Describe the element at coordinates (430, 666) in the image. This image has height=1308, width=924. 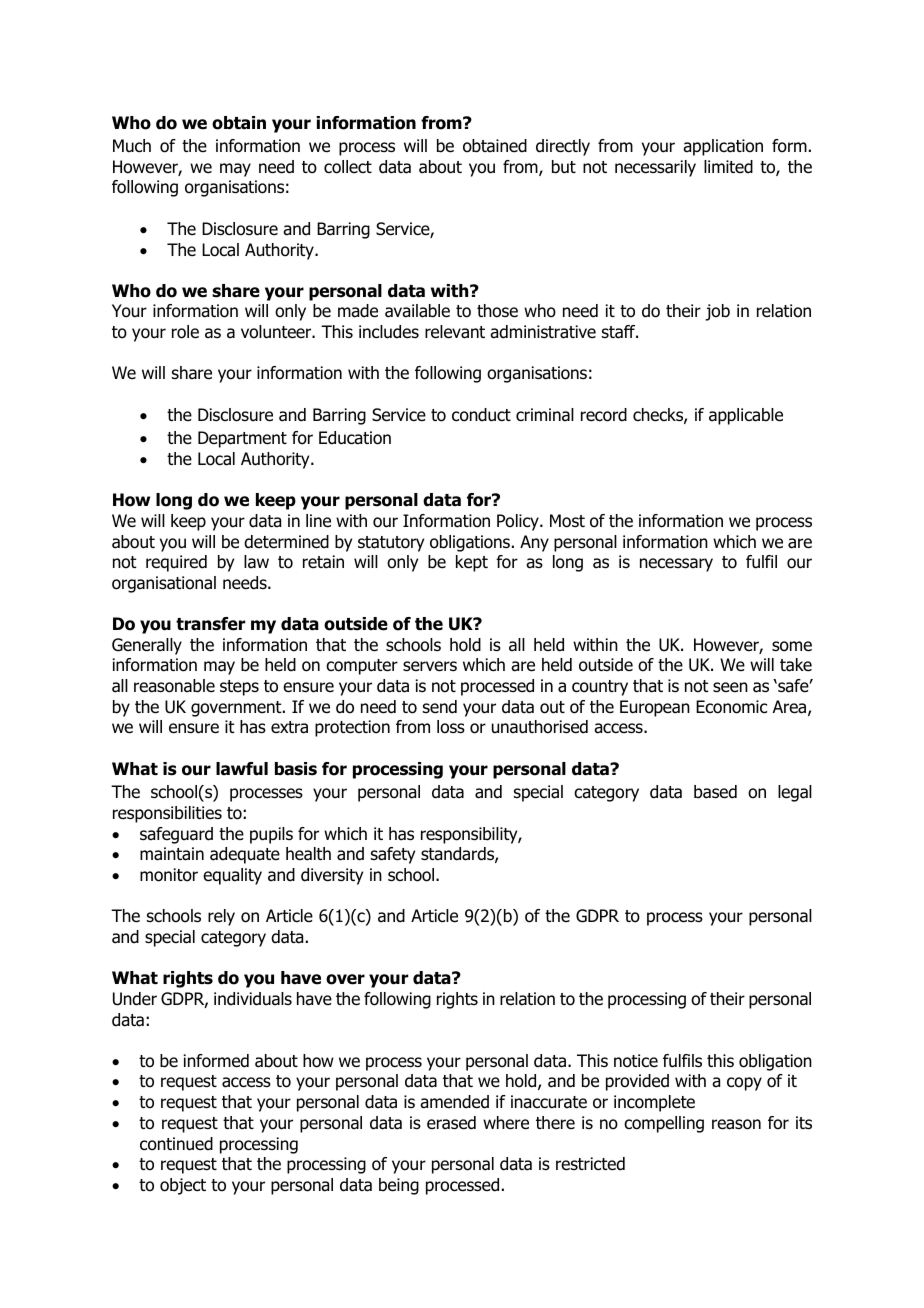
I see `servers` at that location.
